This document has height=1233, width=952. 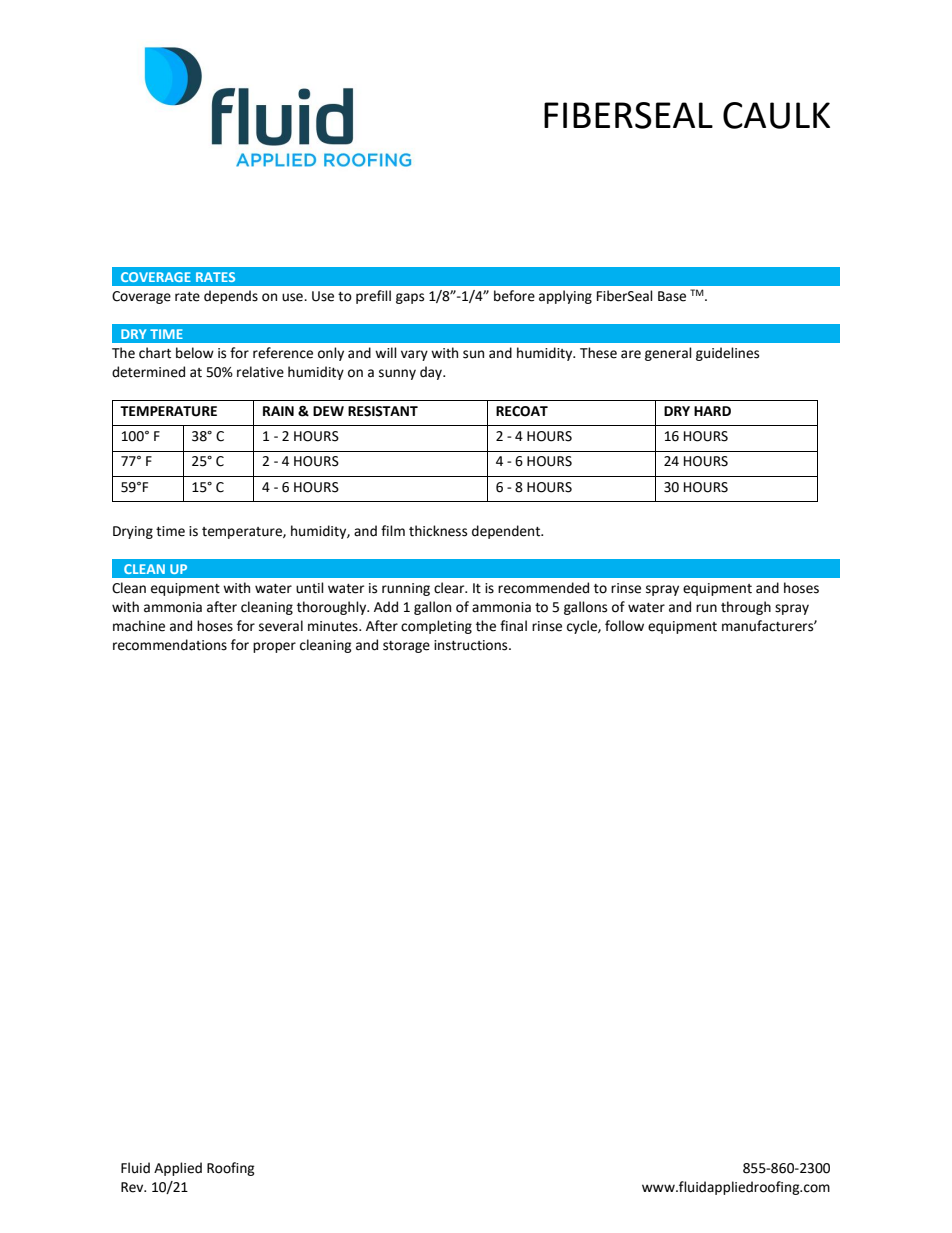 I want to click on gaps, so click(x=410, y=298).
